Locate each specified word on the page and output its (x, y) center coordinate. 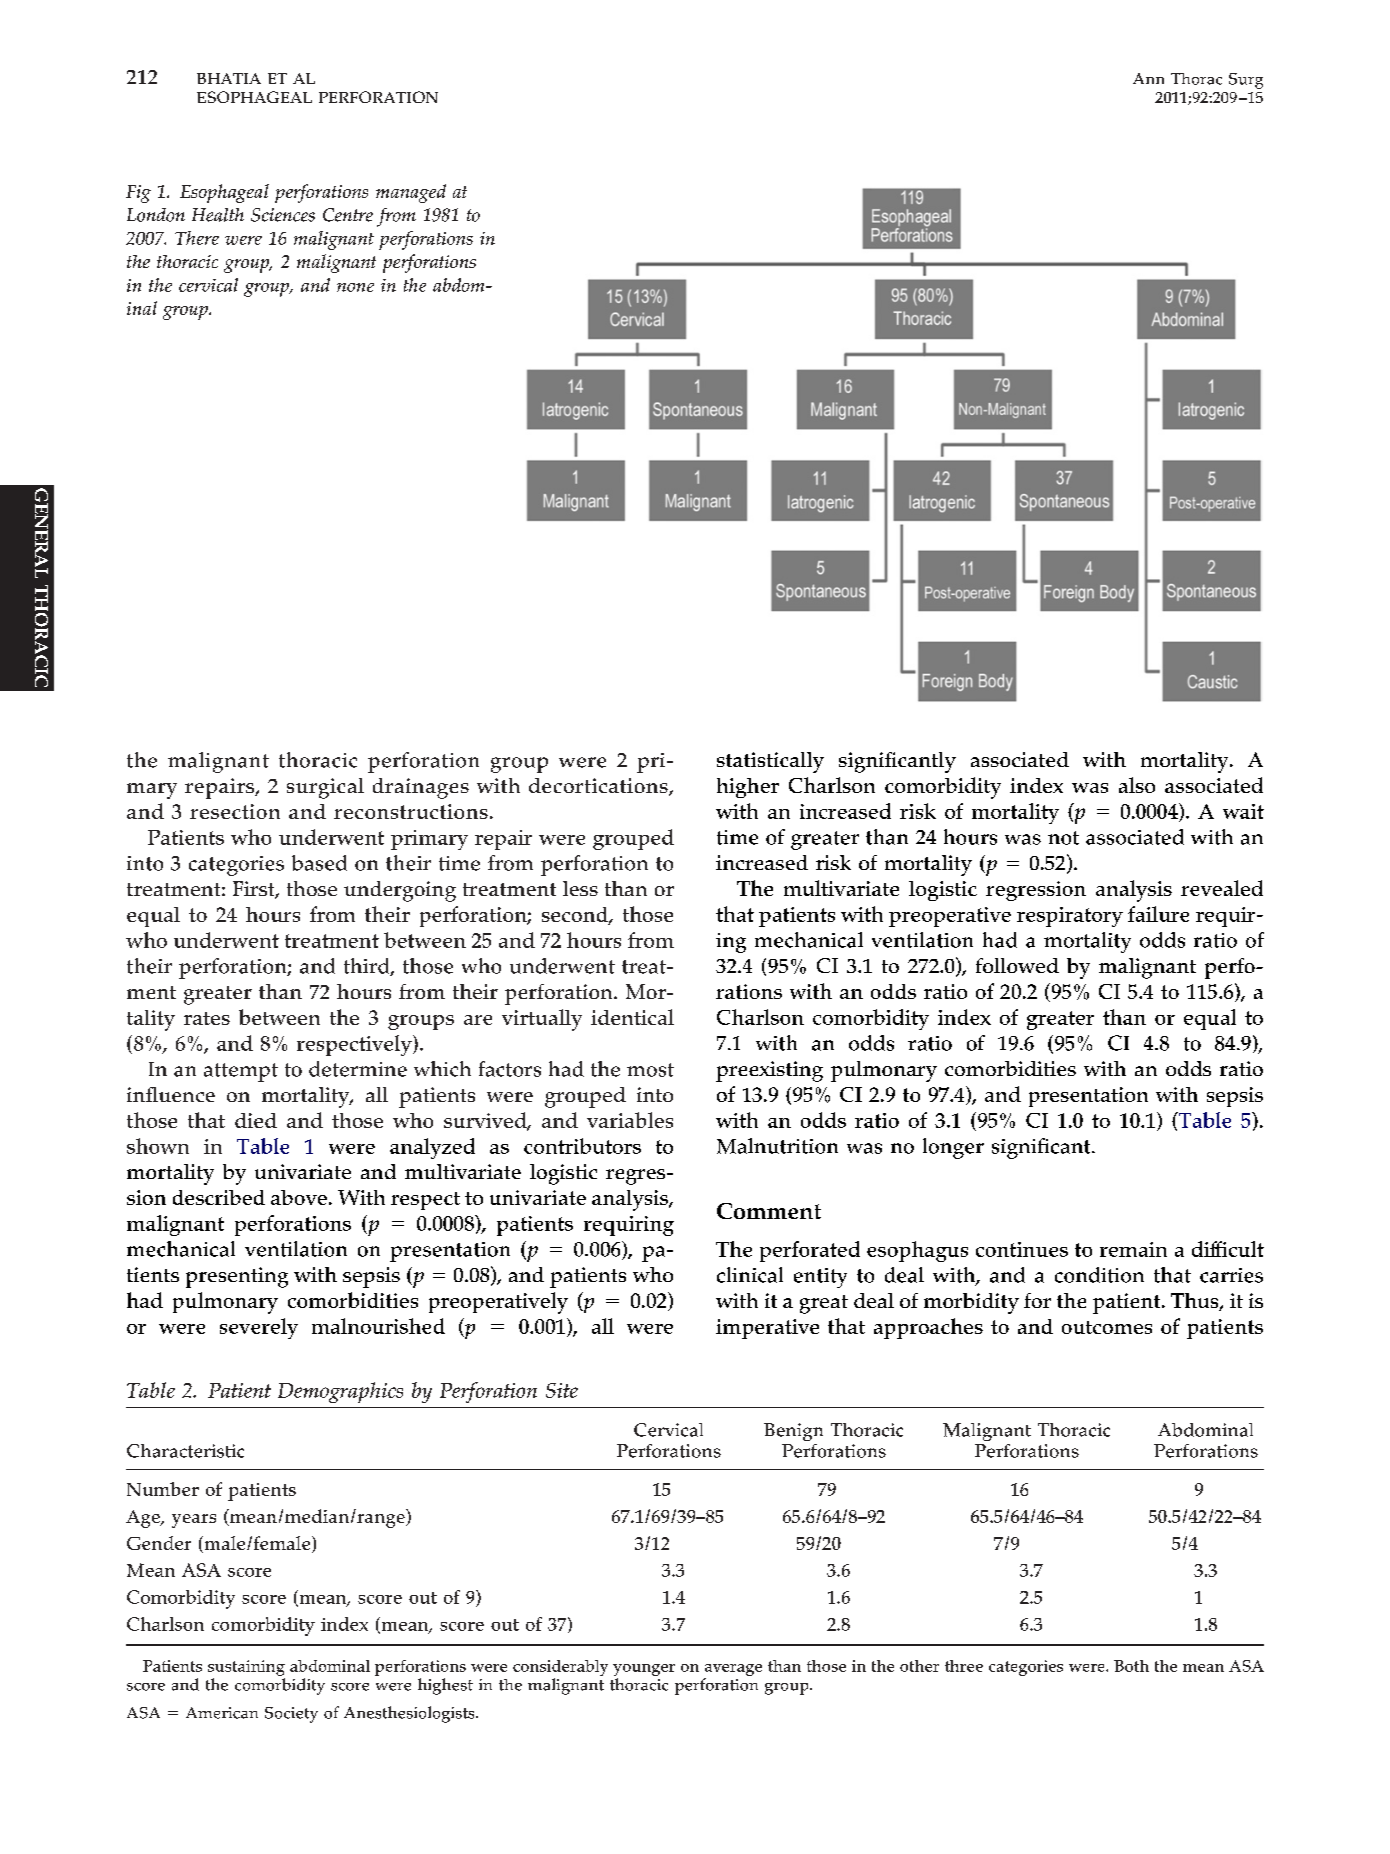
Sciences (283, 215)
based (319, 863)
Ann (1148, 78)
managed (411, 193)
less (580, 888)
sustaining (246, 1668)
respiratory (1070, 917)
